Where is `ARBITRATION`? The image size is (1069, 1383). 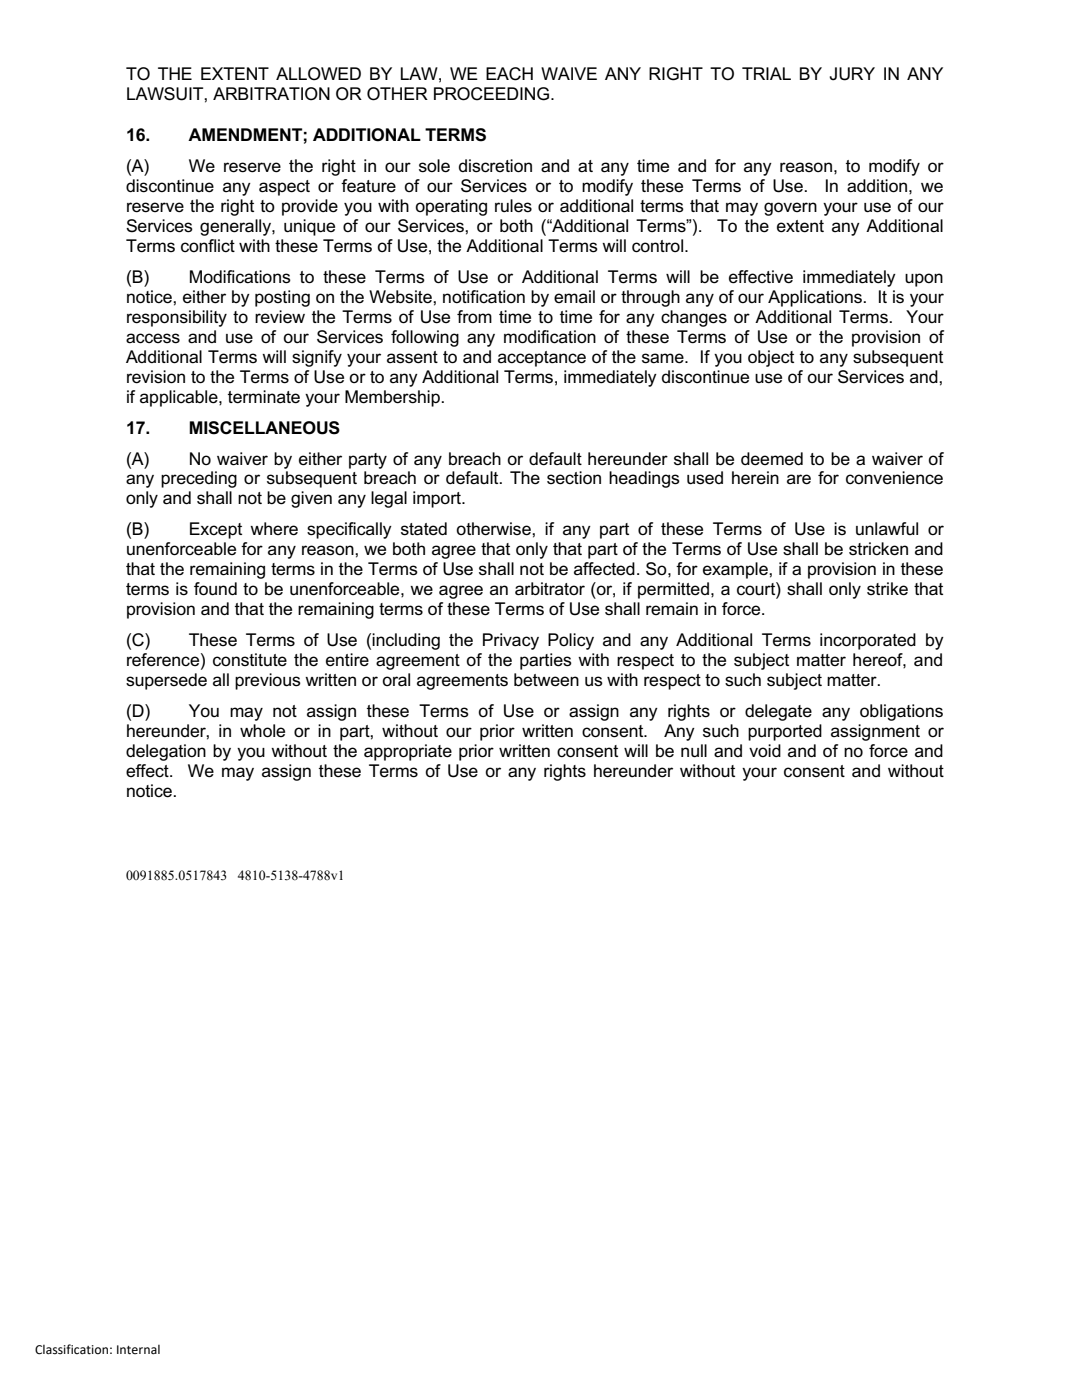 ARBITRATION is located at coordinates (271, 94).
